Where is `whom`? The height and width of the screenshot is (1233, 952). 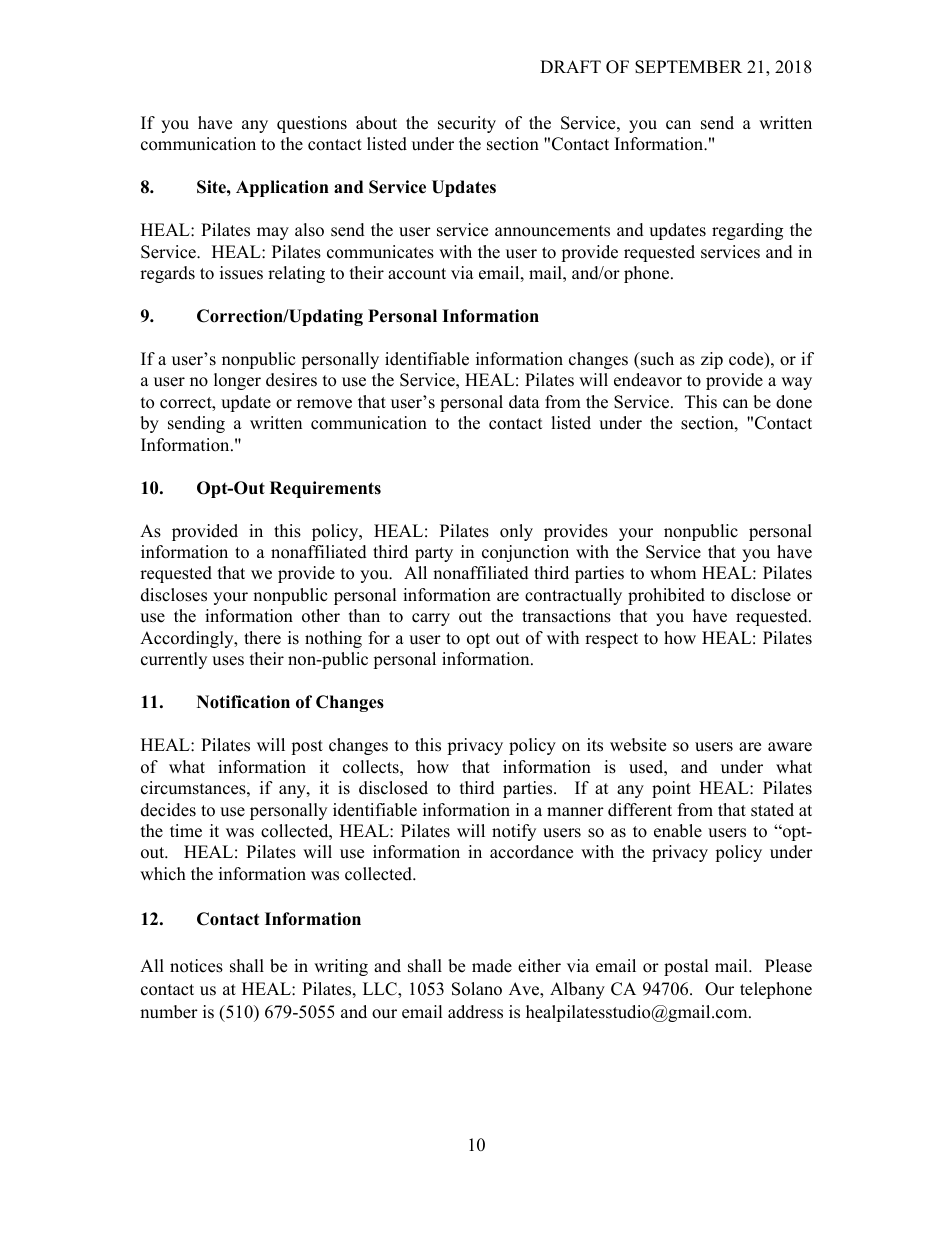 whom is located at coordinates (673, 573).
